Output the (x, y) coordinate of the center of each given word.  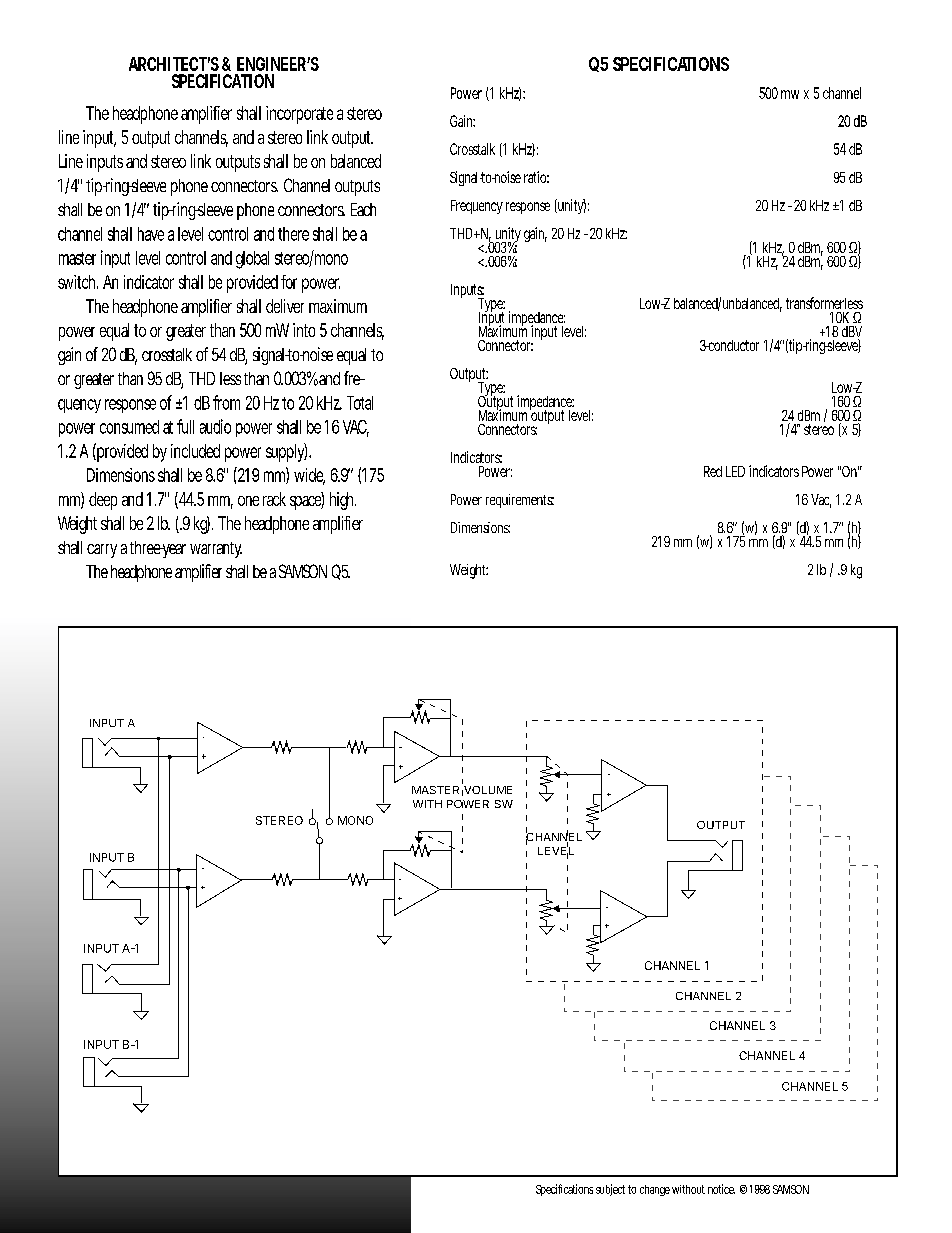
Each (363, 209)
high (343, 501)
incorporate (299, 115)
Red (713, 471)
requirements (520, 501)
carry (102, 551)
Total (360, 403)
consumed (129, 427)
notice (721, 1189)
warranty (216, 550)
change (655, 1190)
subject (610, 1190)
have (151, 234)
